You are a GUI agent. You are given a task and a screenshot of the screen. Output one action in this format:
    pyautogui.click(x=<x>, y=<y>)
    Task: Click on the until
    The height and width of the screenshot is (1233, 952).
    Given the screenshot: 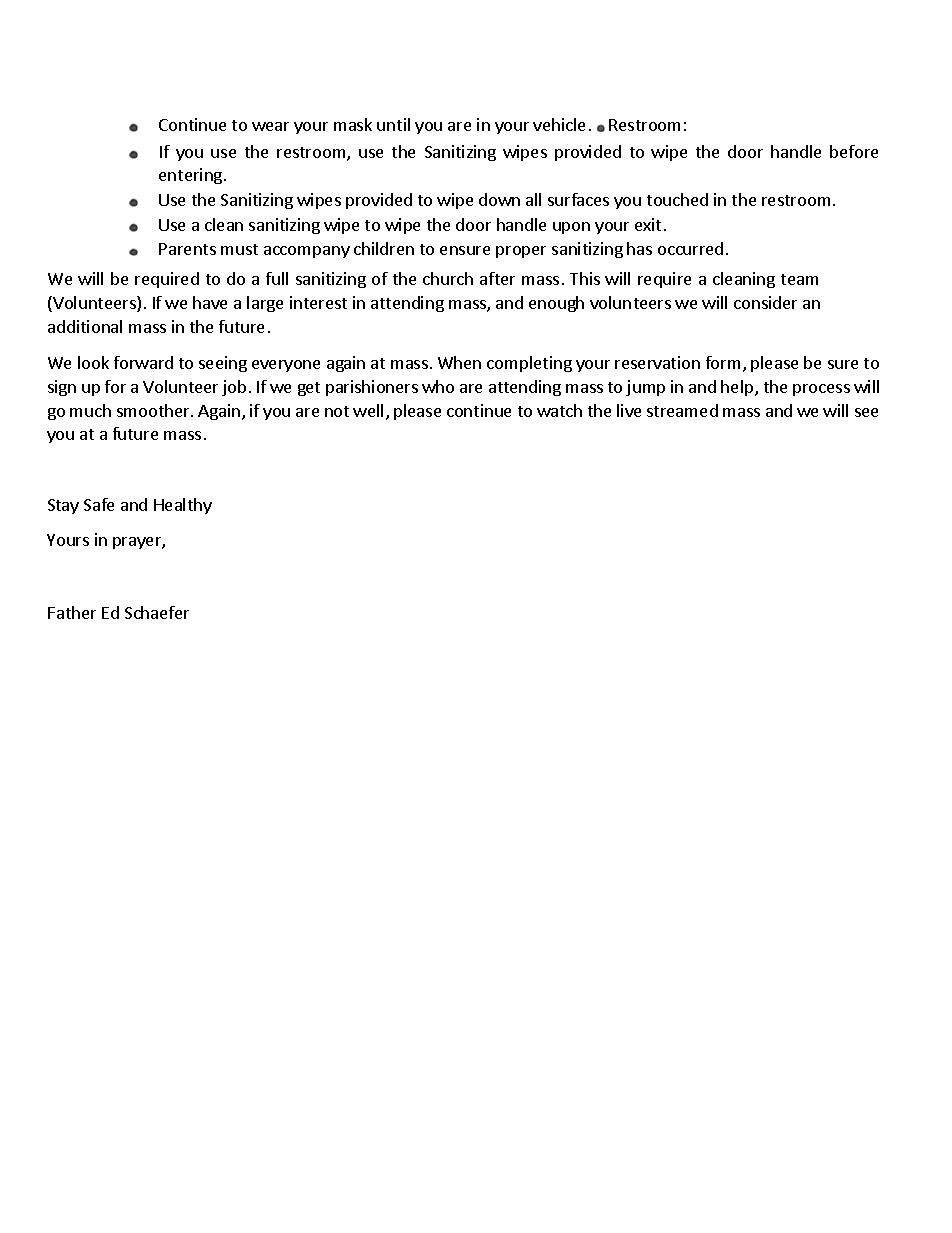 What is the action you would take?
    pyautogui.click(x=393, y=124)
